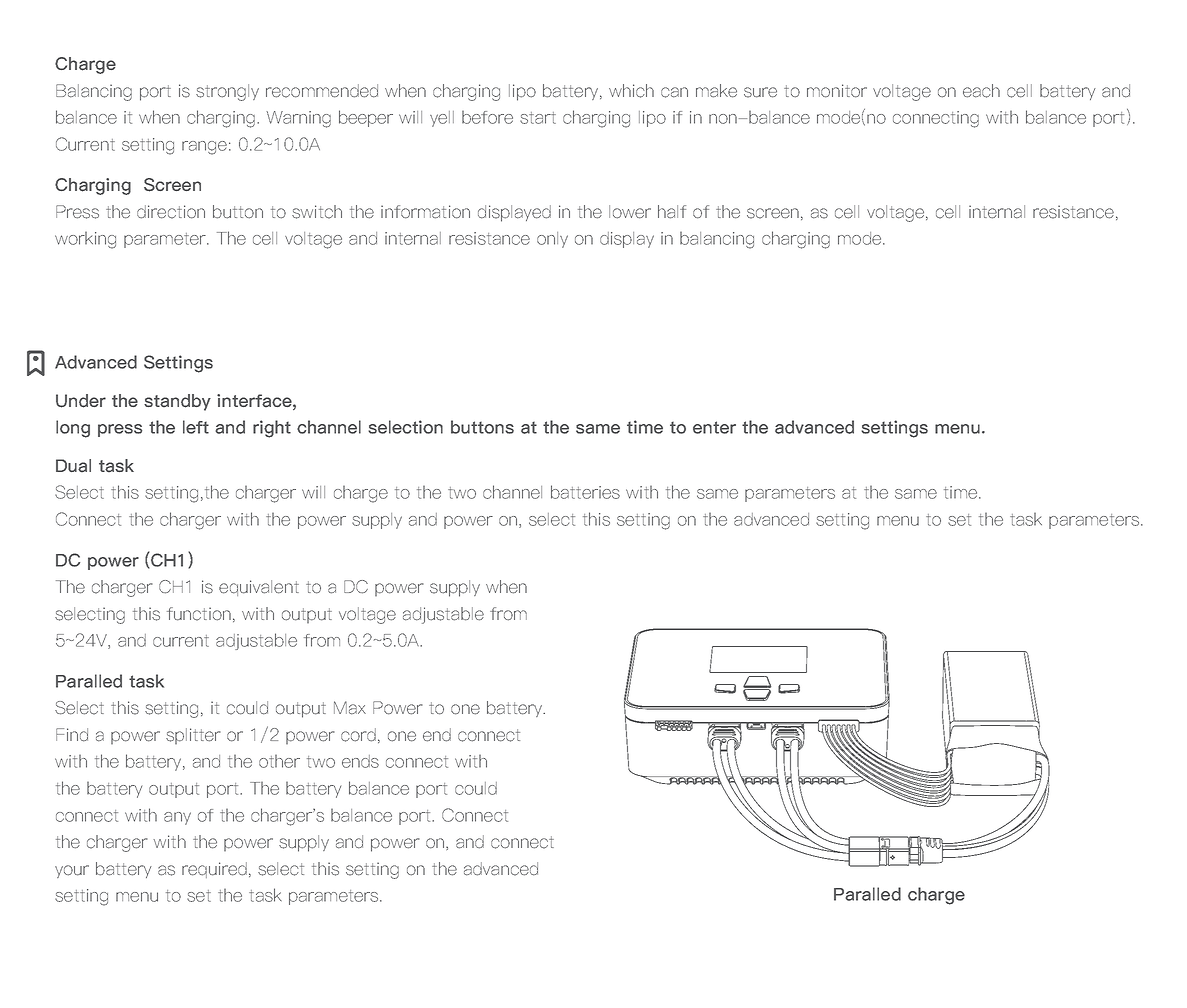 The height and width of the page is (1008, 1187). I want to click on start, so click(538, 118).
